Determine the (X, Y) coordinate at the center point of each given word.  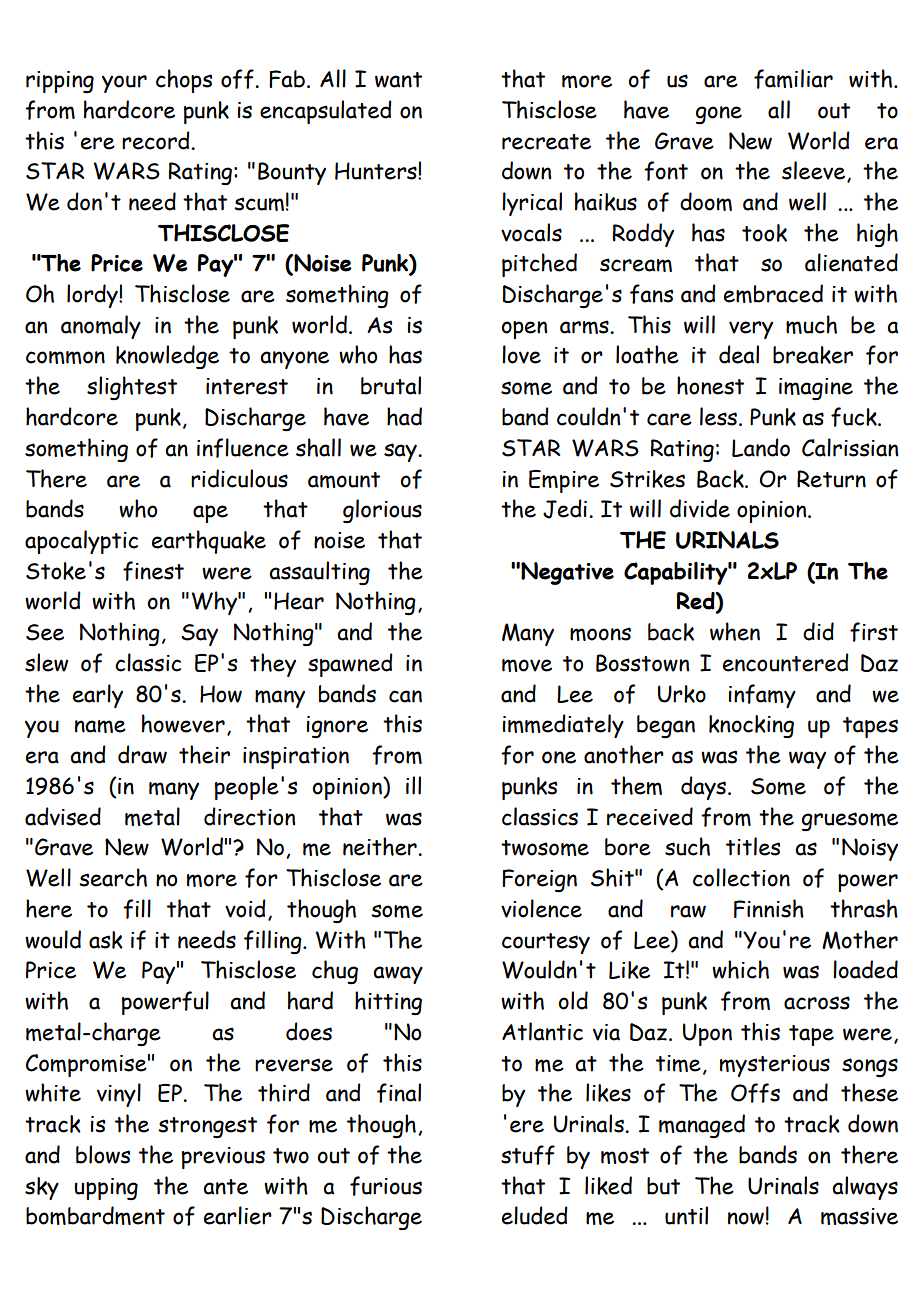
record (157, 140)
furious (386, 1186)
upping (106, 1189)
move (527, 665)
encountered (786, 662)
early (98, 696)
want (398, 80)
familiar (793, 79)
